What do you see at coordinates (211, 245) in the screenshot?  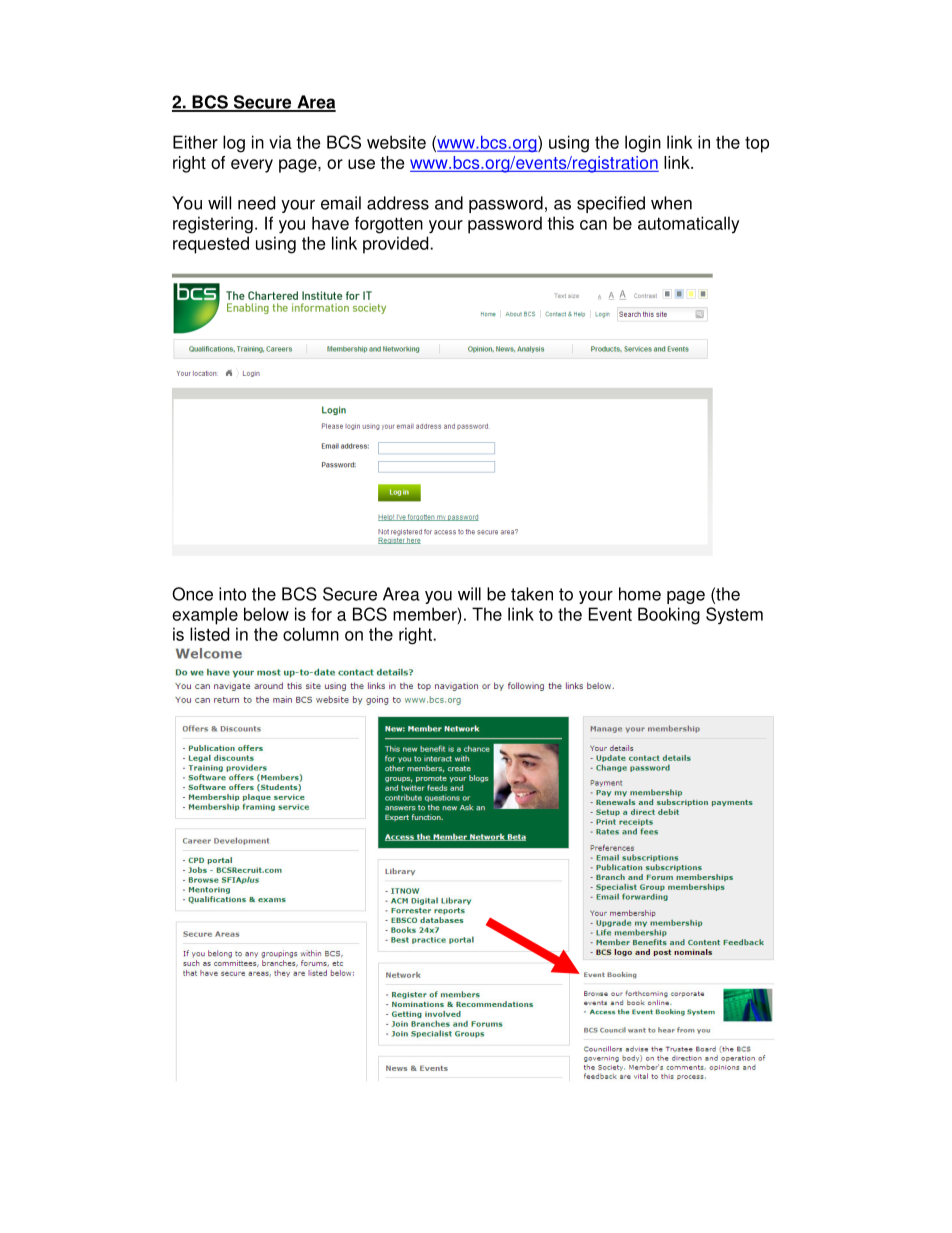 I see `requested` at bounding box center [211, 245].
